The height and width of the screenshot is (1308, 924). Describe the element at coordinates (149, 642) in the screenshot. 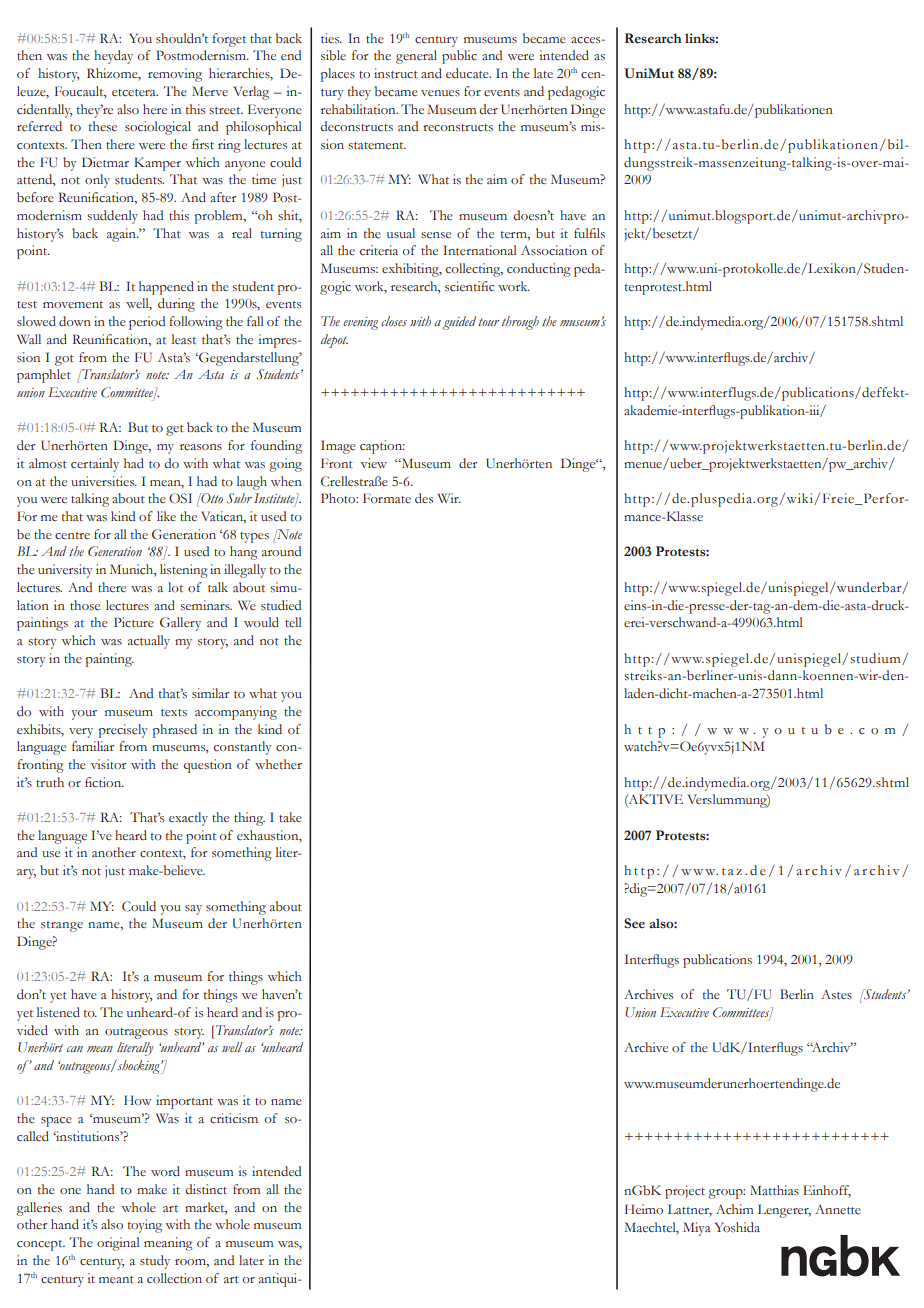

I see `actually` at that location.
